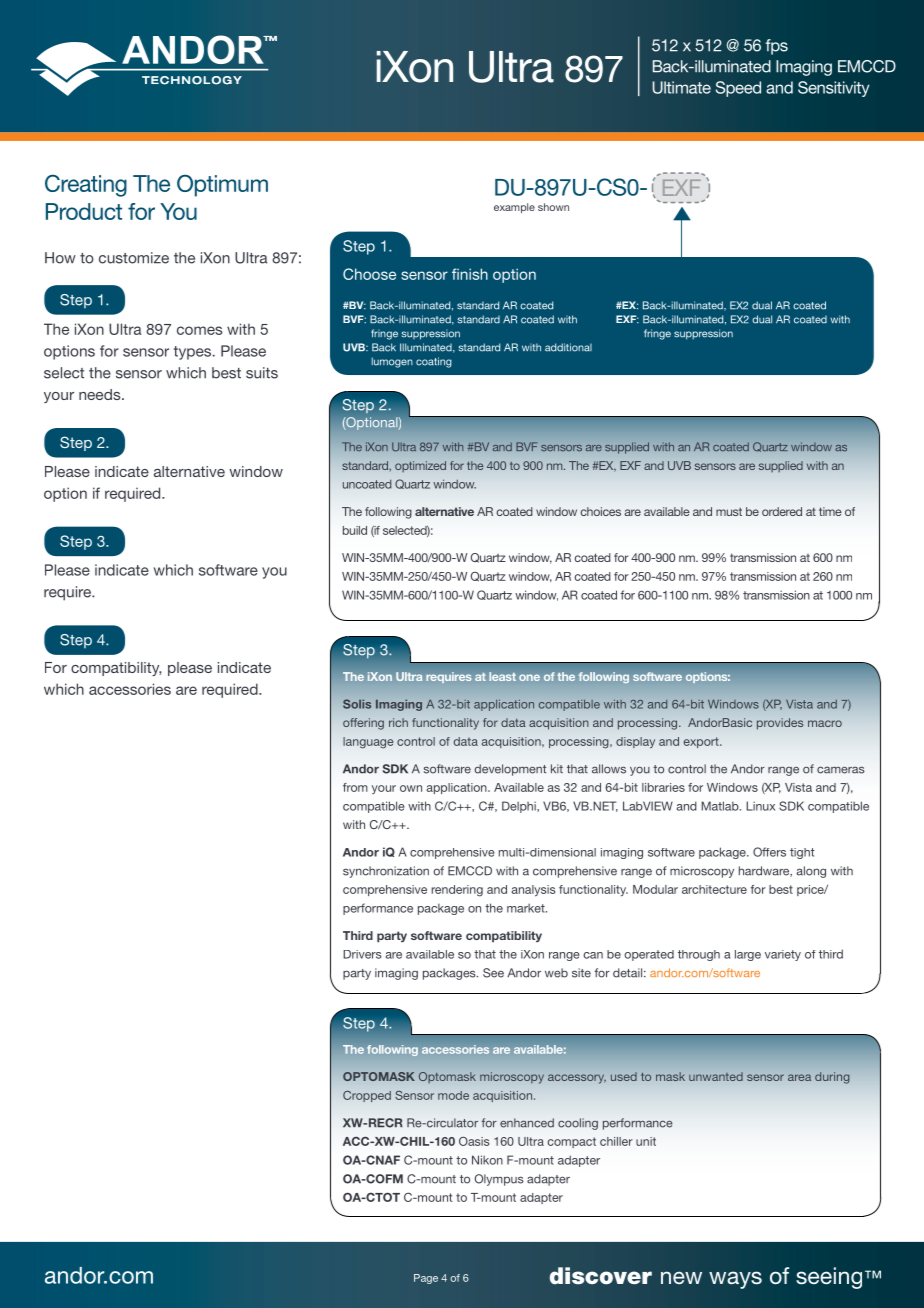 The width and height of the document is (924, 1308). I want to click on Olympus, so click(499, 1180).
